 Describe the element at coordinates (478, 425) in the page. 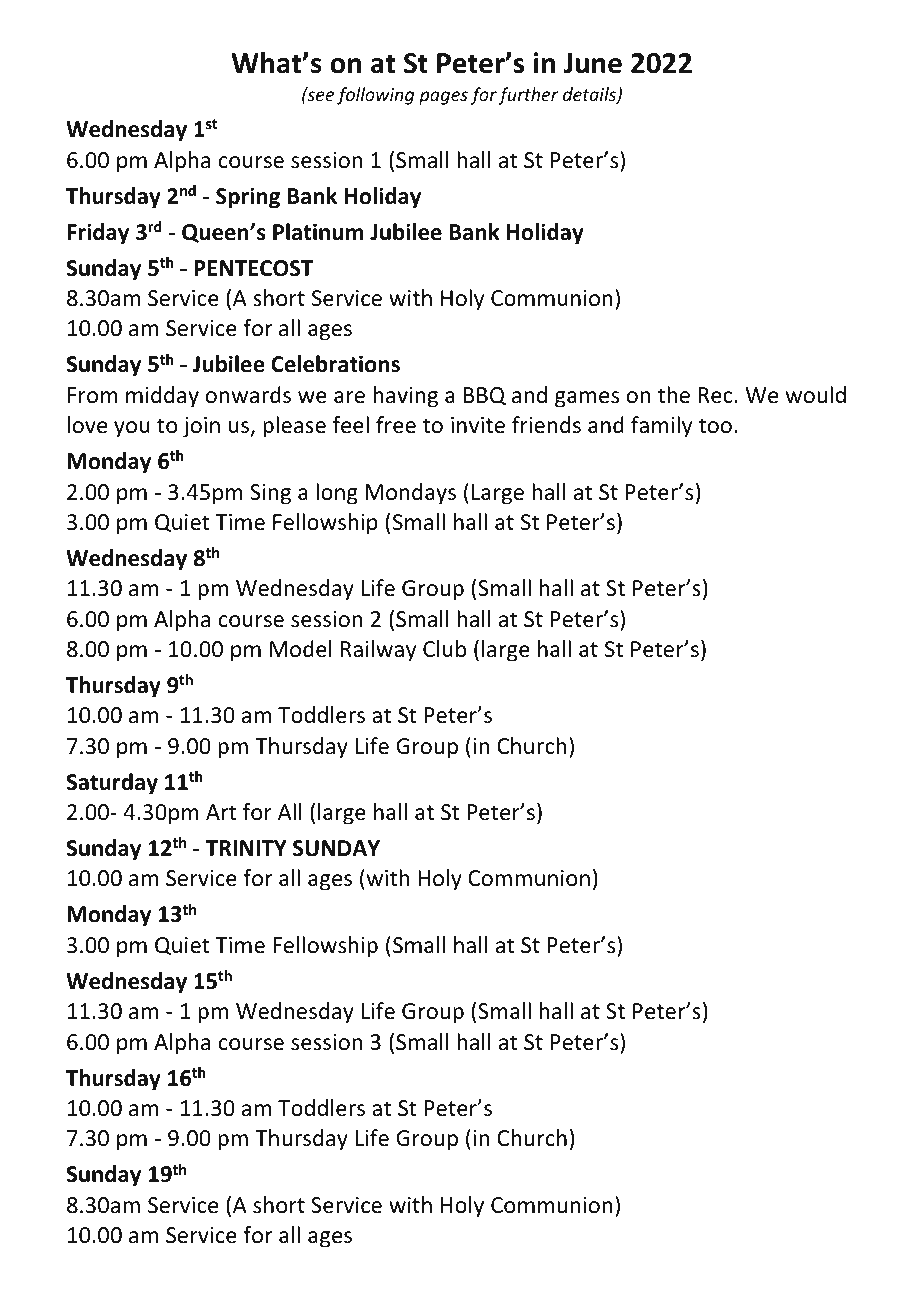

I see `invite` at that location.
